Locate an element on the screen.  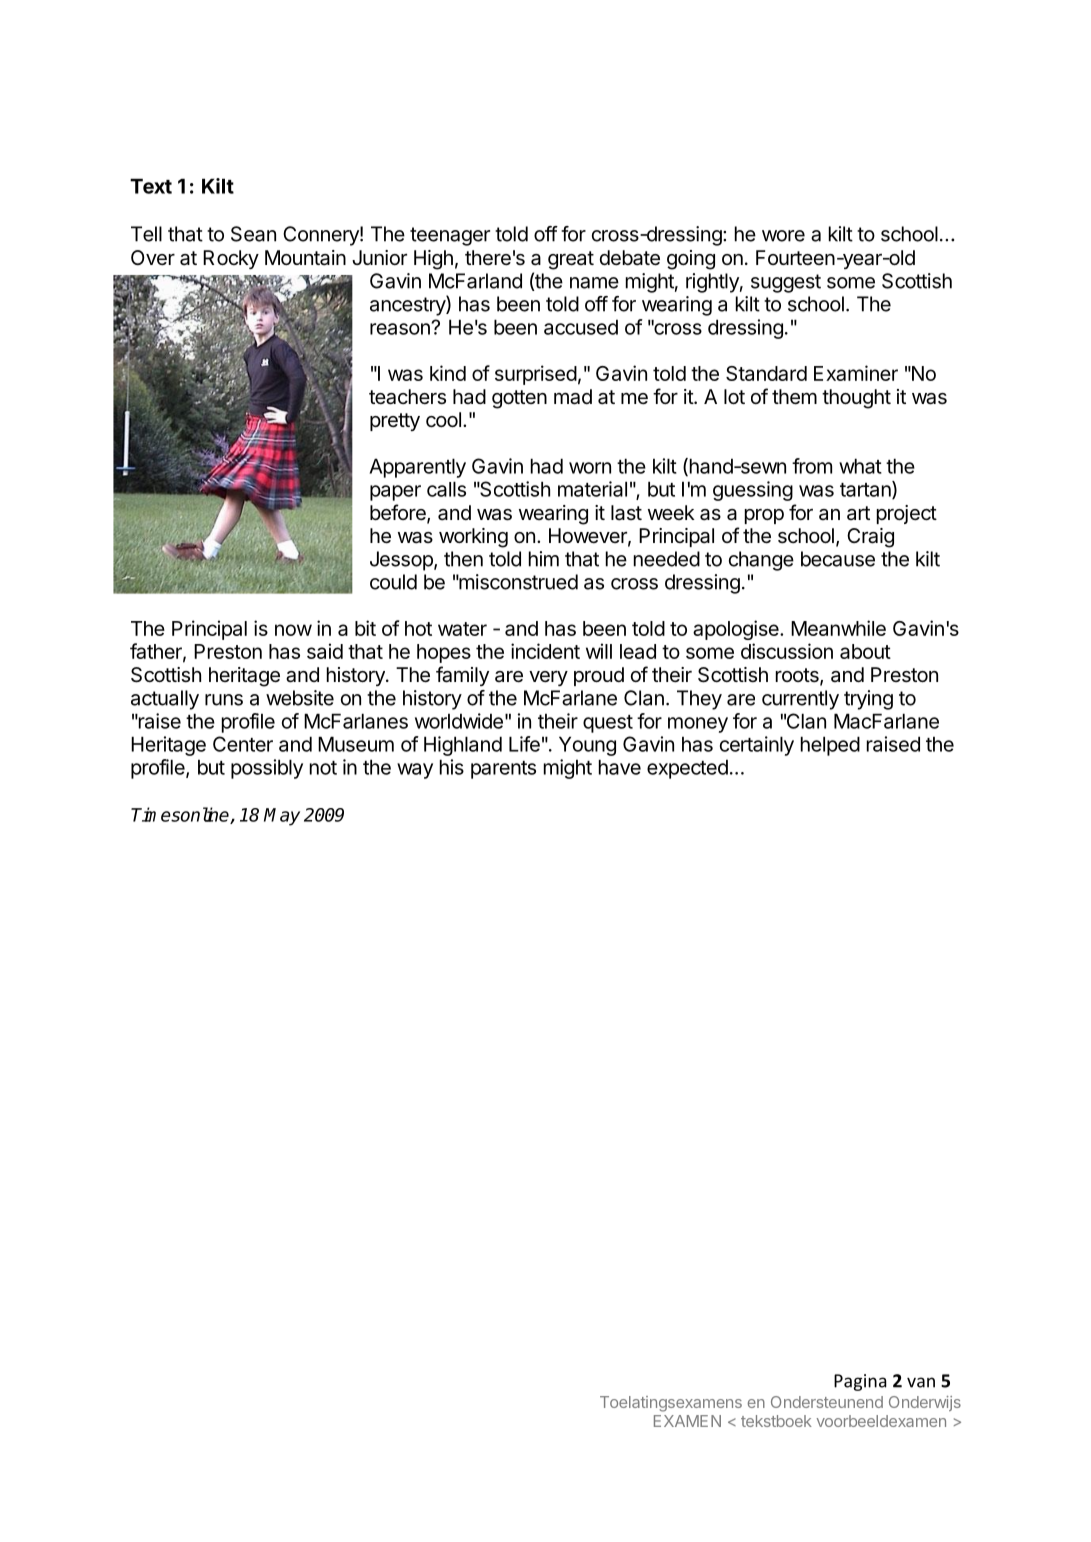
wore is located at coordinates (783, 236).
